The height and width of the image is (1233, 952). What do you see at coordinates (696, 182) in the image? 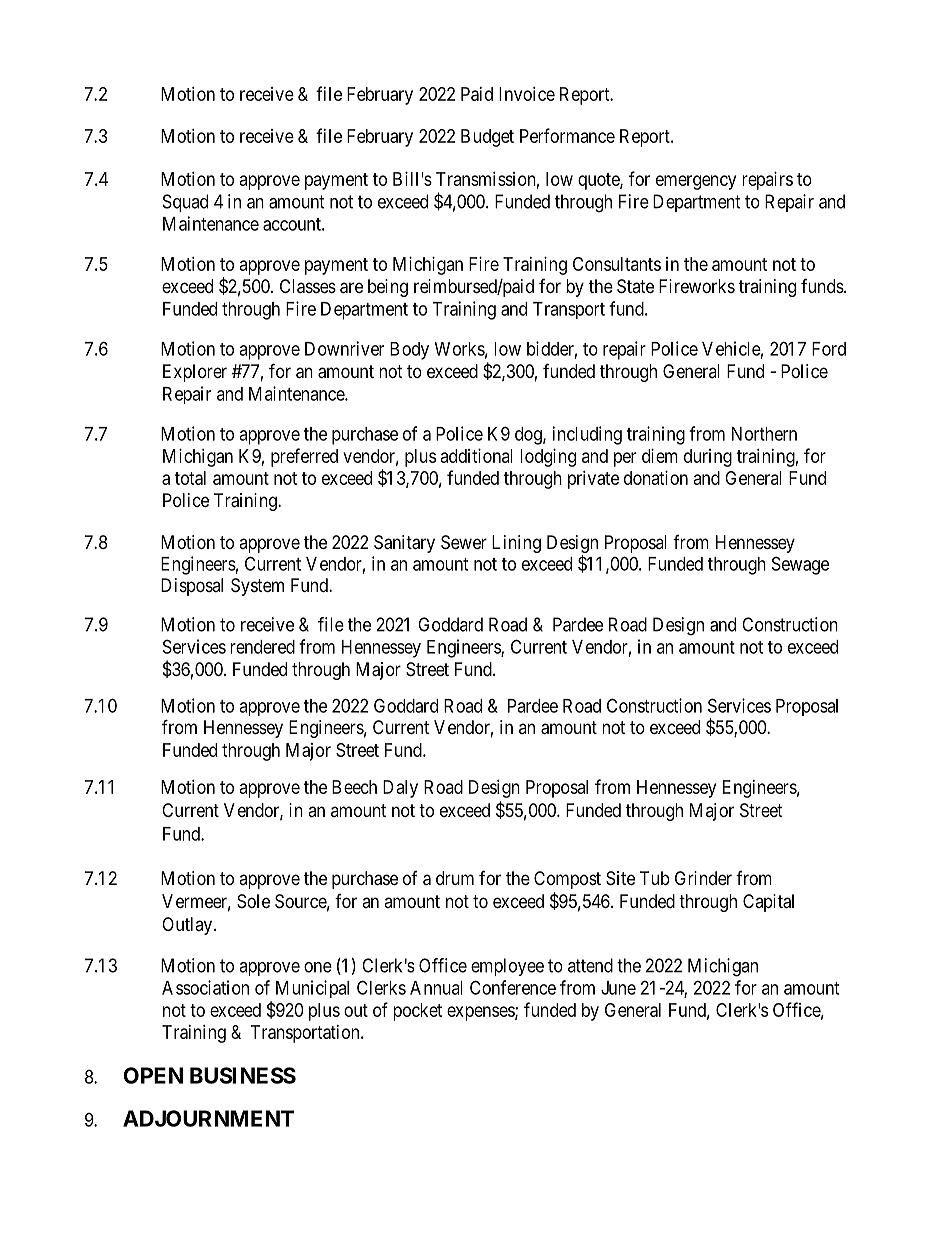
I see `emergency` at bounding box center [696, 182].
